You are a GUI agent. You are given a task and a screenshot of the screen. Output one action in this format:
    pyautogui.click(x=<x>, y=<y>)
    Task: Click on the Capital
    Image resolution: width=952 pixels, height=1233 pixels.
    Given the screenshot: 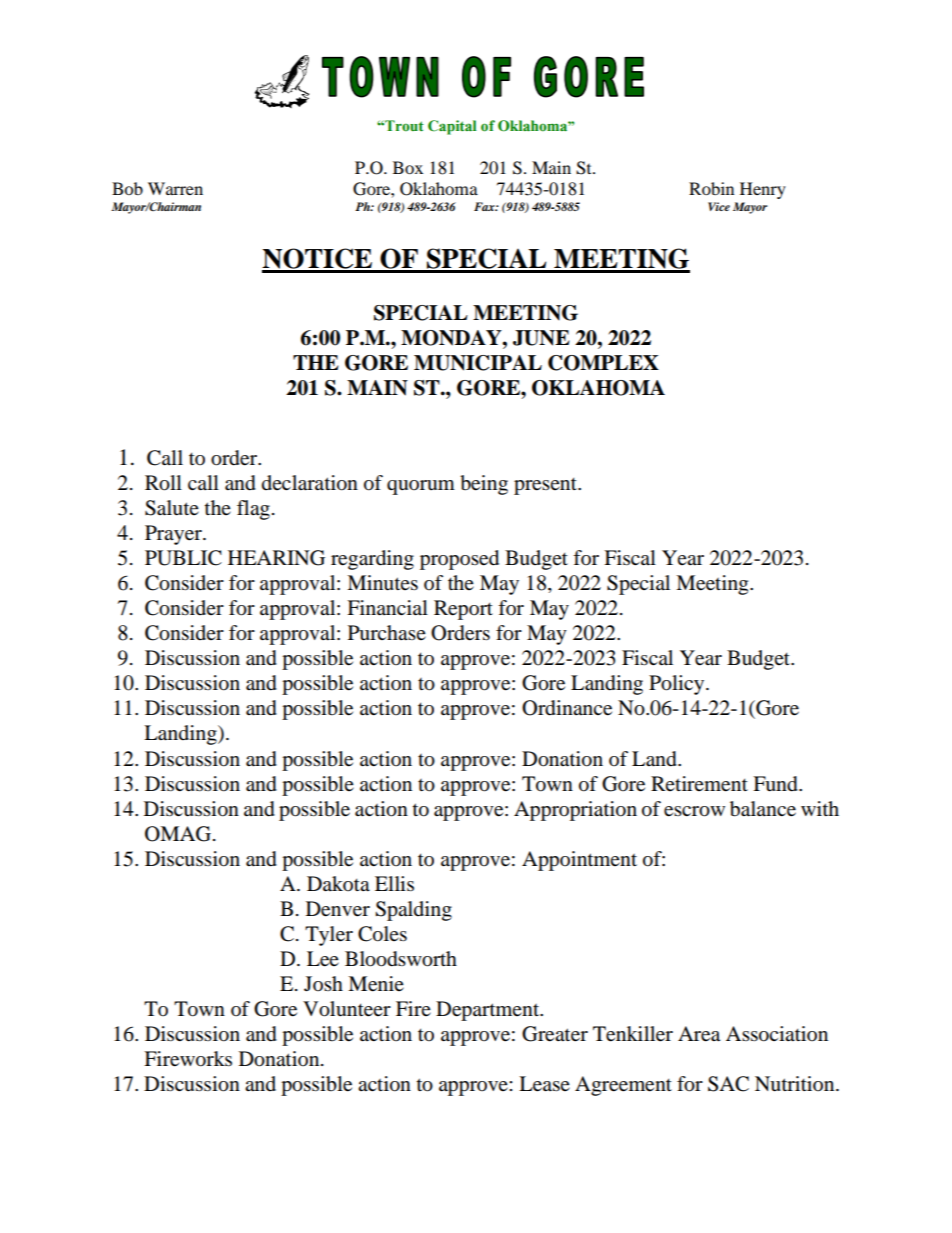 What is the action you would take?
    pyautogui.click(x=452, y=127)
